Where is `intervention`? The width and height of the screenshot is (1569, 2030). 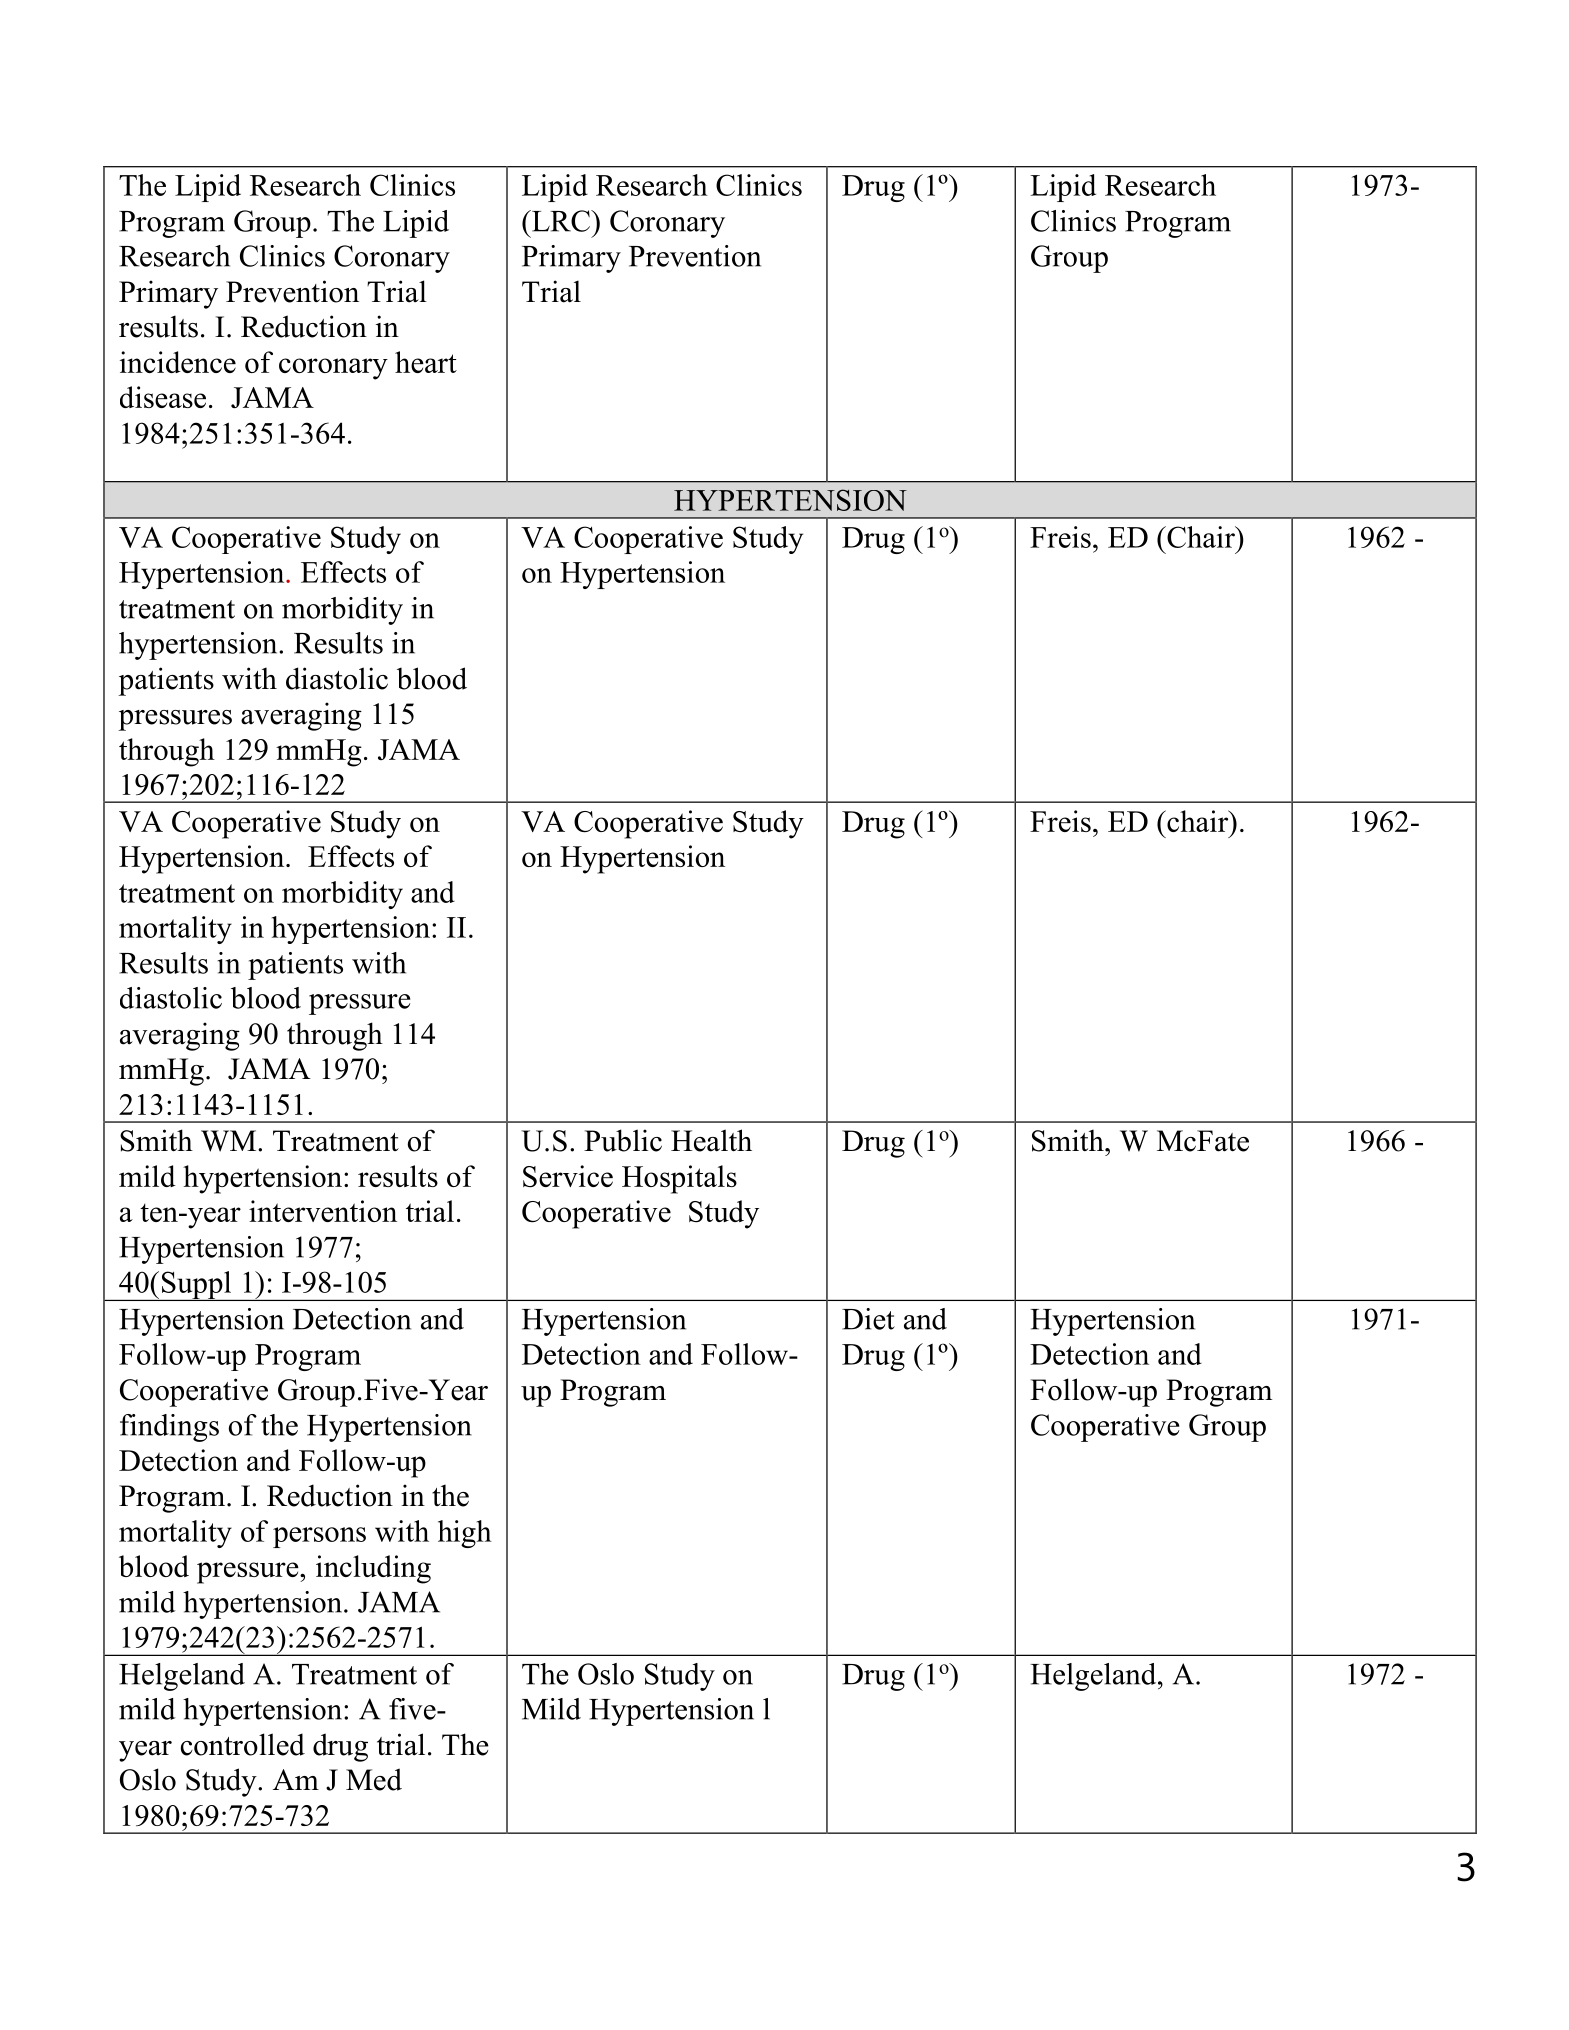
intervention is located at coordinates (323, 1211).
